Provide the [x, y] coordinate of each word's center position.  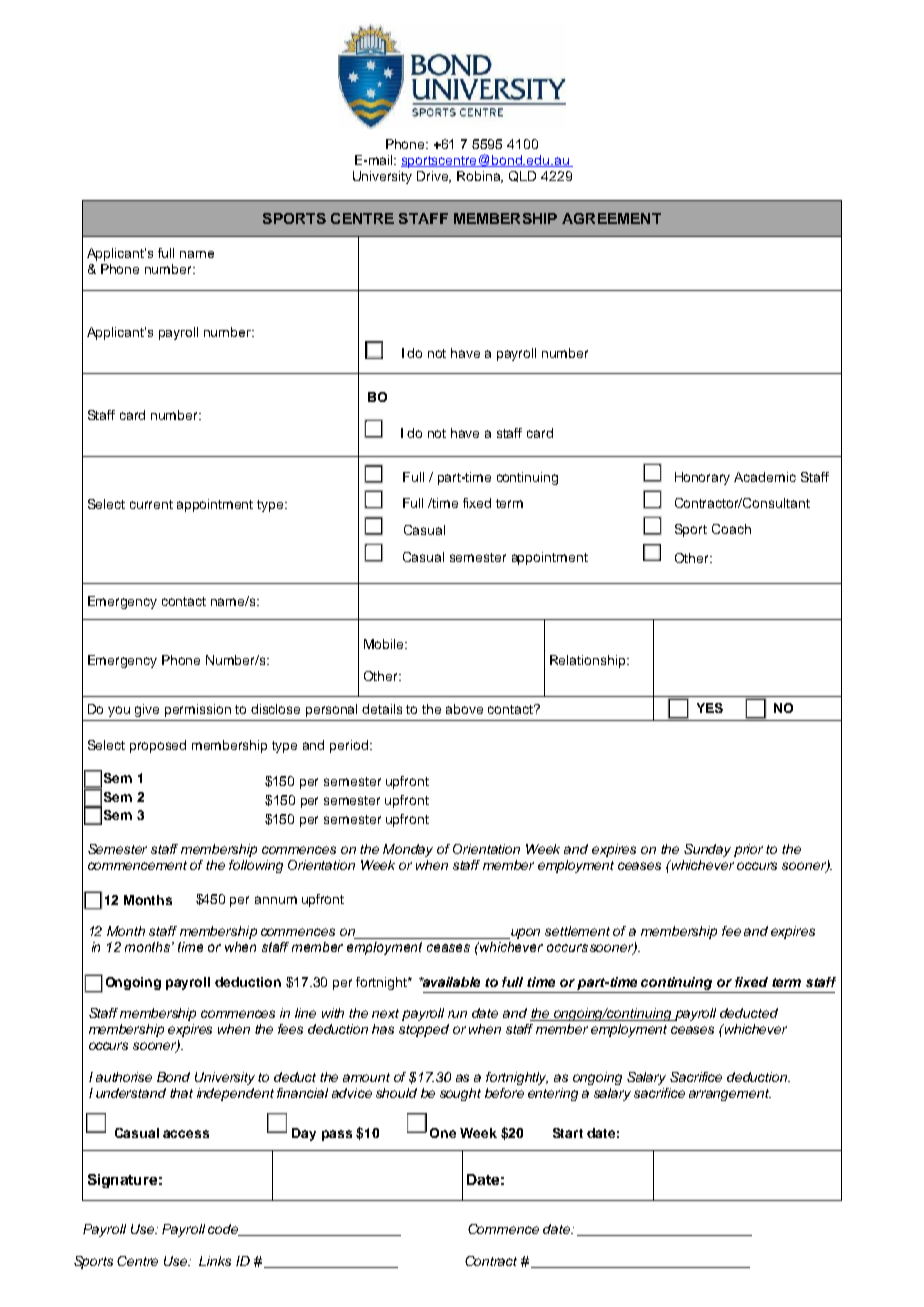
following [256, 866]
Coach [731, 529]
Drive [434, 177]
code [224, 1230]
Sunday [707, 850]
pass [337, 1135]
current [151, 504]
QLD [522, 176]
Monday [408, 850]
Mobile [385, 644]
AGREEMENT [611, 218]
